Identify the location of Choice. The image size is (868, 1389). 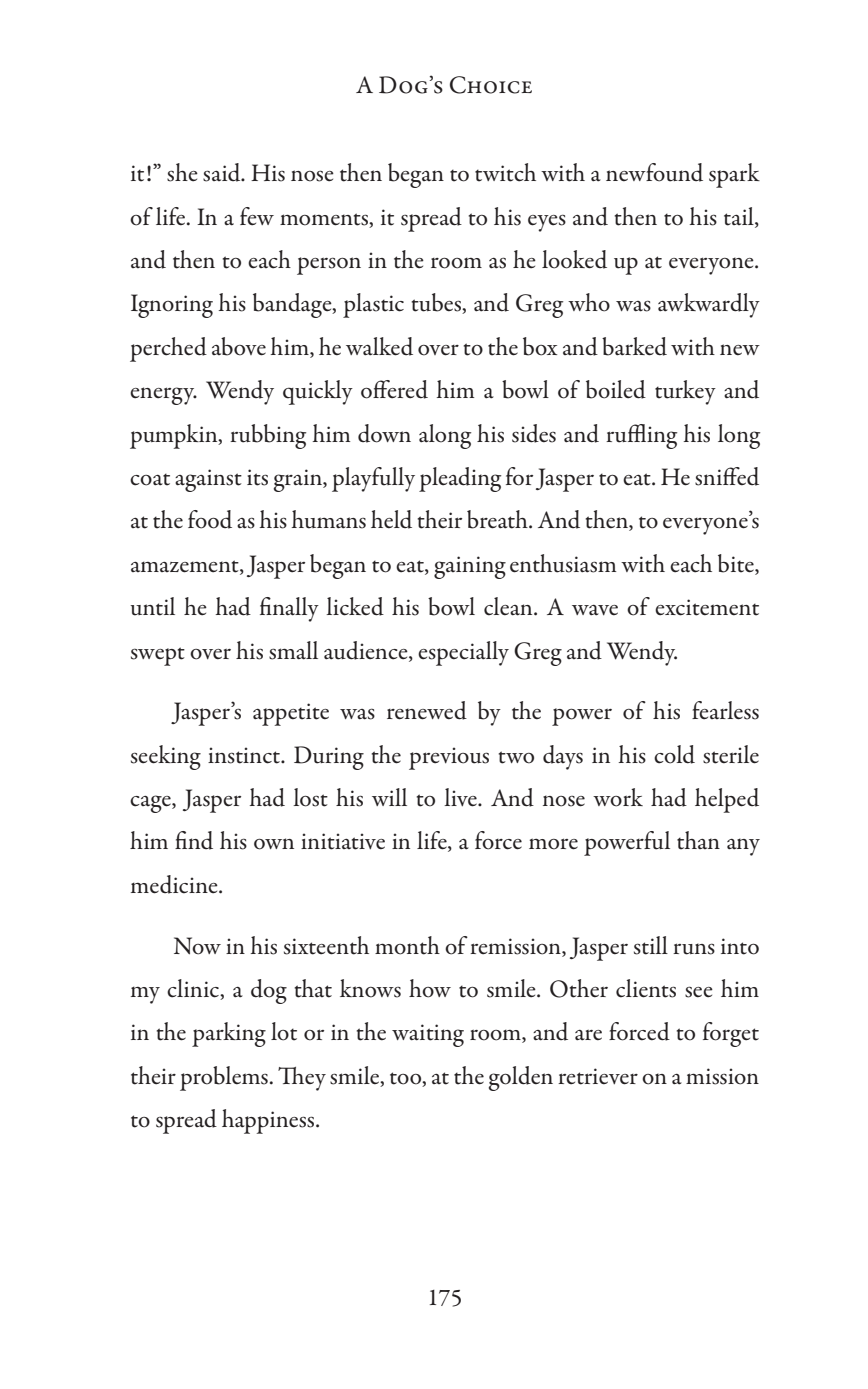
(491, 85).
